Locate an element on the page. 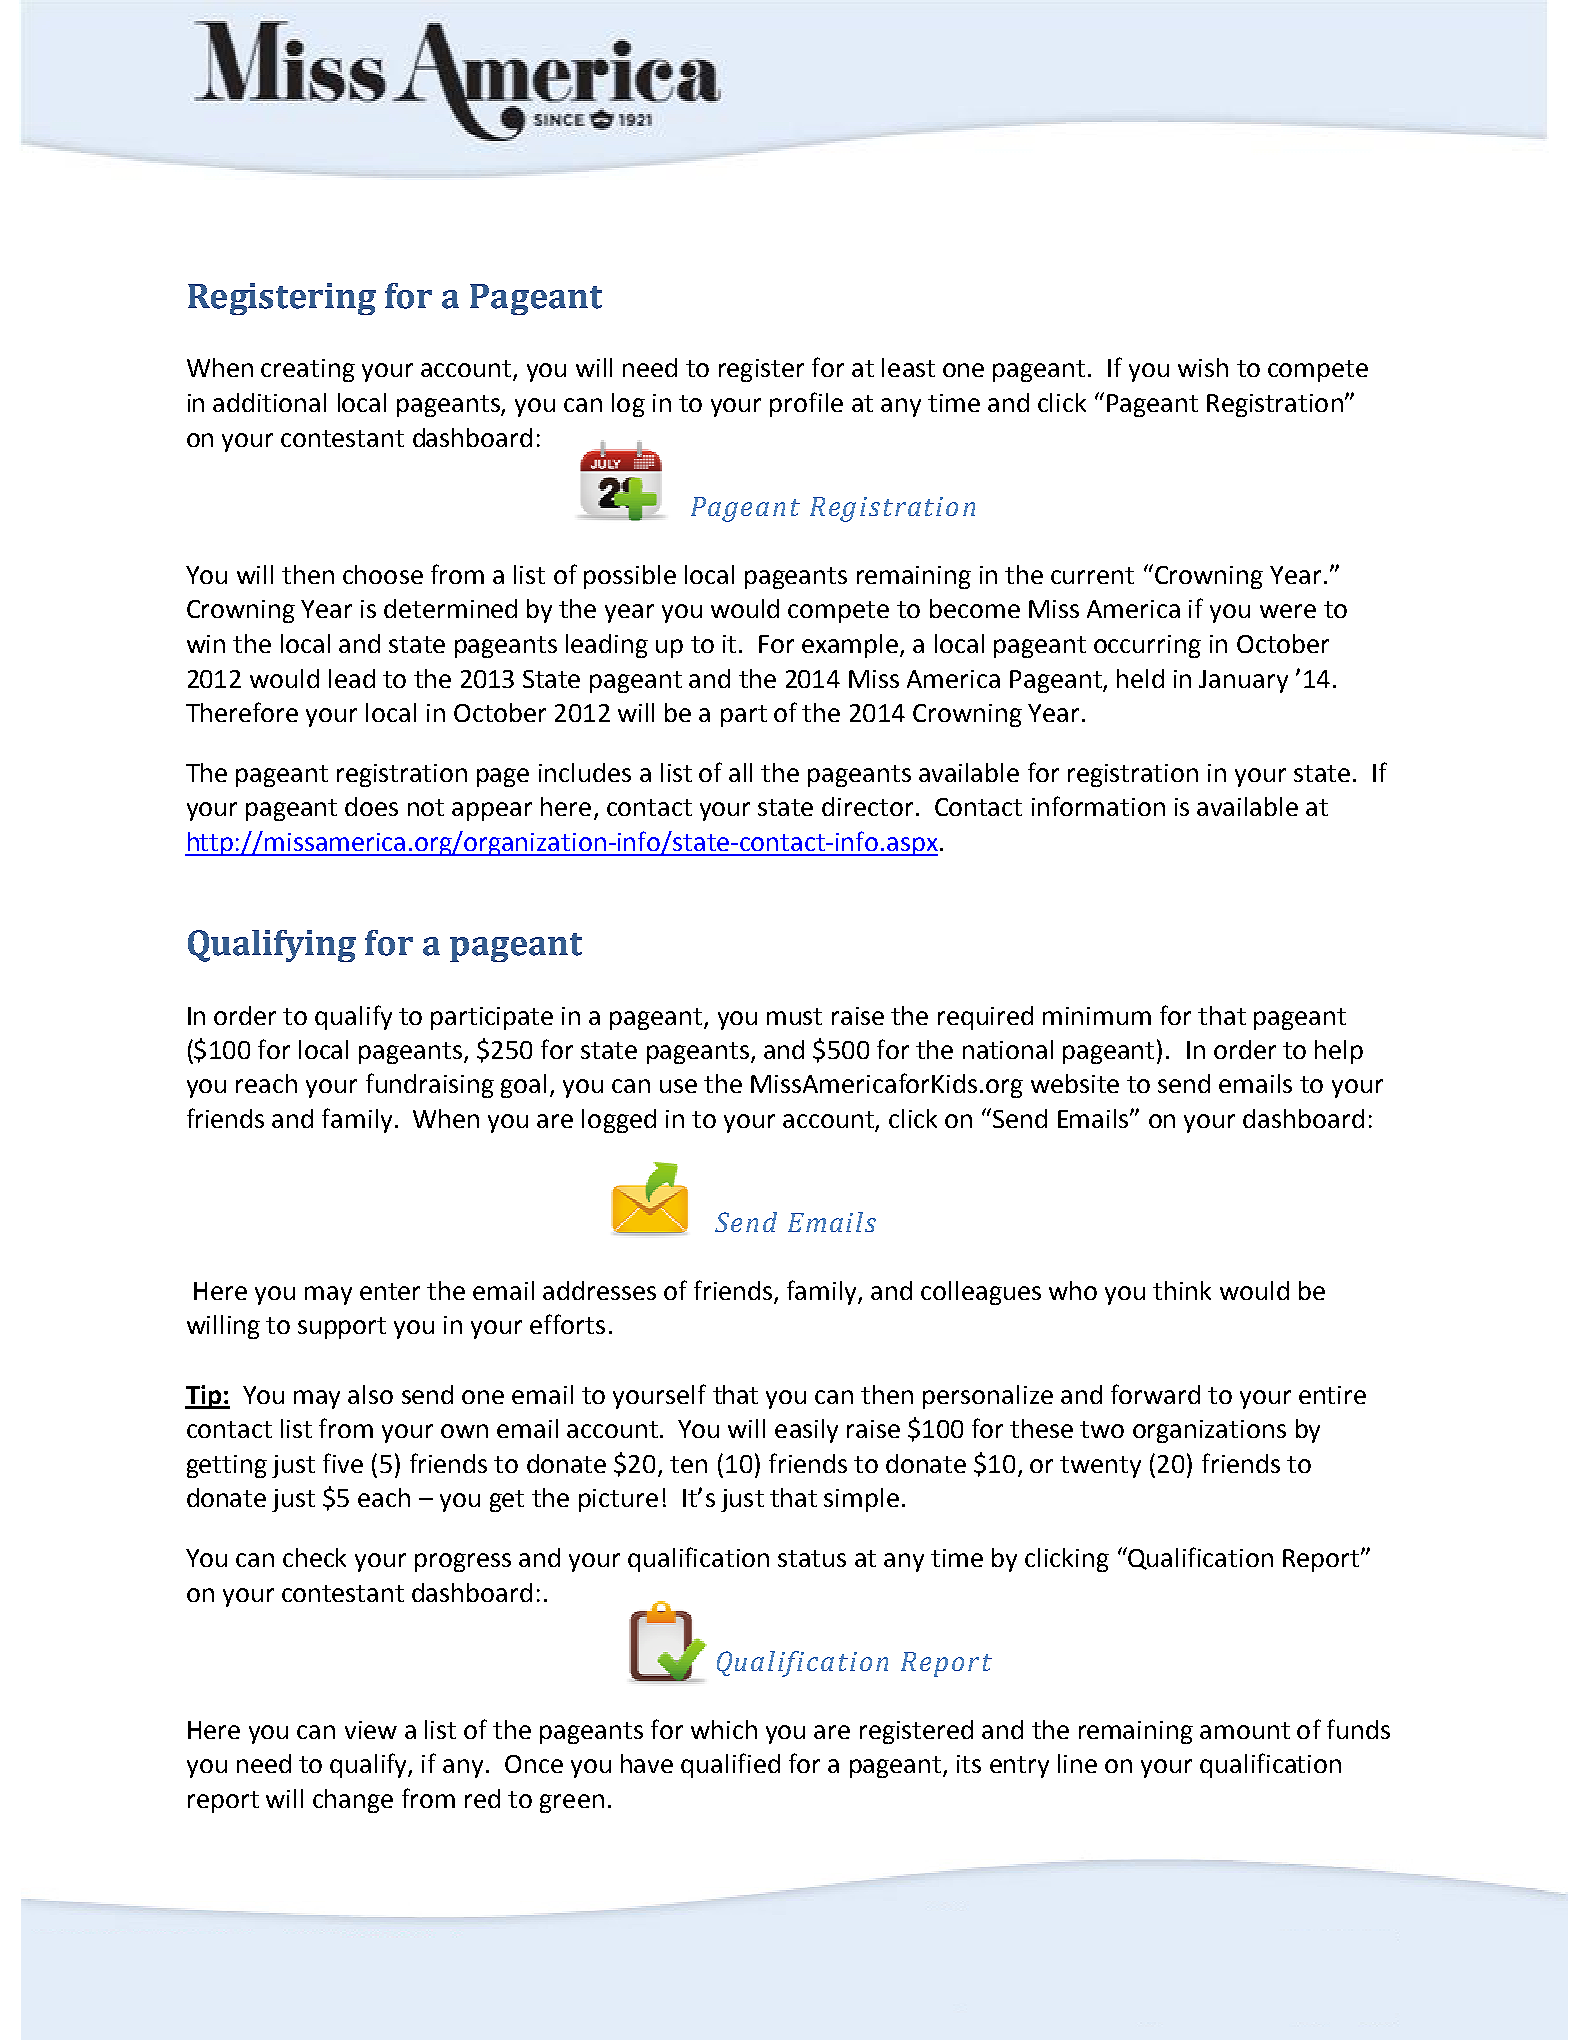 The height and width of the document is (2040, 1577). amount is located at coordinates (1245, 1730).
